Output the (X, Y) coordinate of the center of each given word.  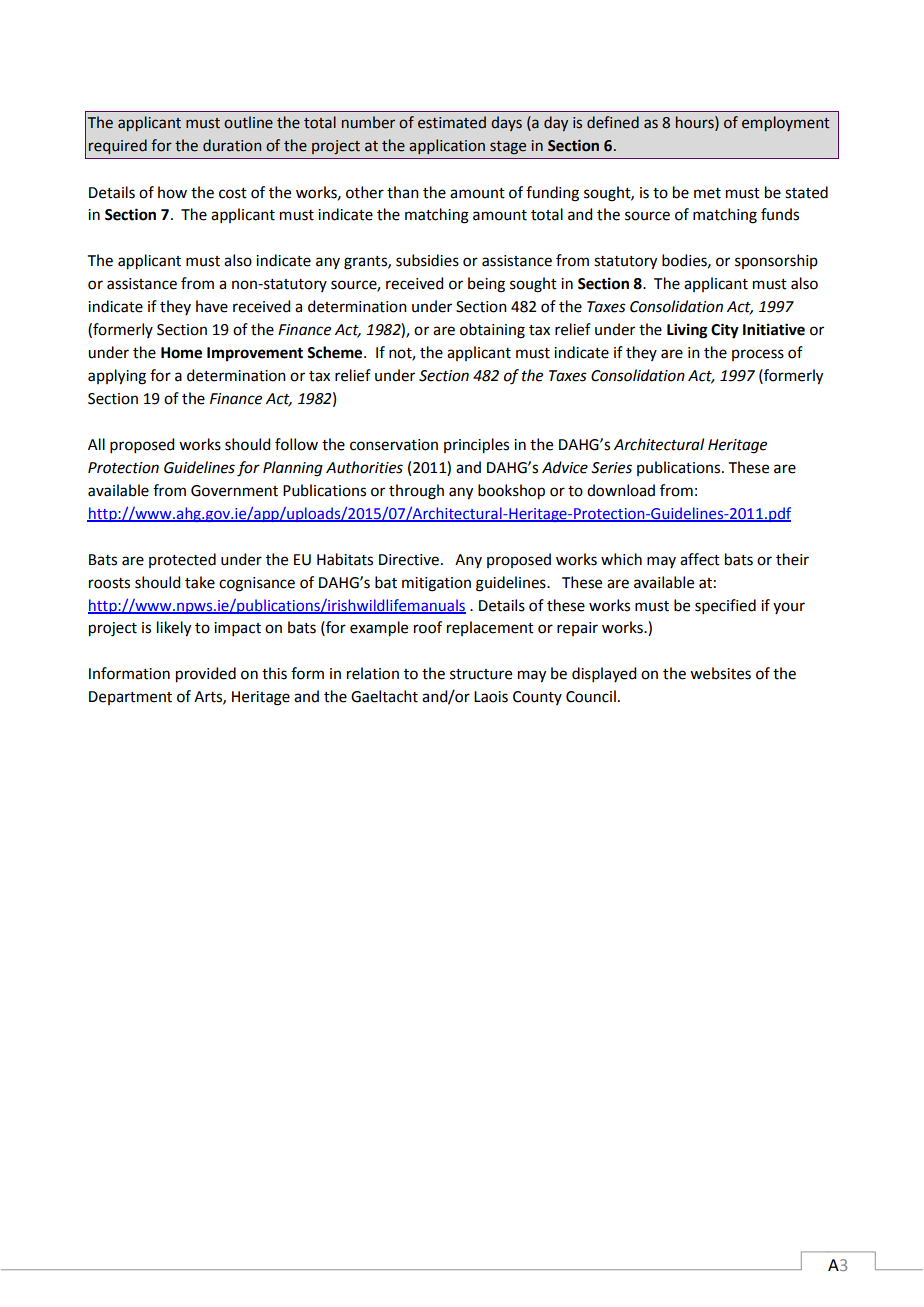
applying (117, 377)
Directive (409, 560)
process (758, 355)
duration (232, 145)
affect (700, 559)
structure (481, 674)
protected (182, 560)
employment (786, 123)
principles (476, 446)
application (447, 146)
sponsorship (776, 261)
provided (206, 675)
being (486, 285)
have (212, 306)
